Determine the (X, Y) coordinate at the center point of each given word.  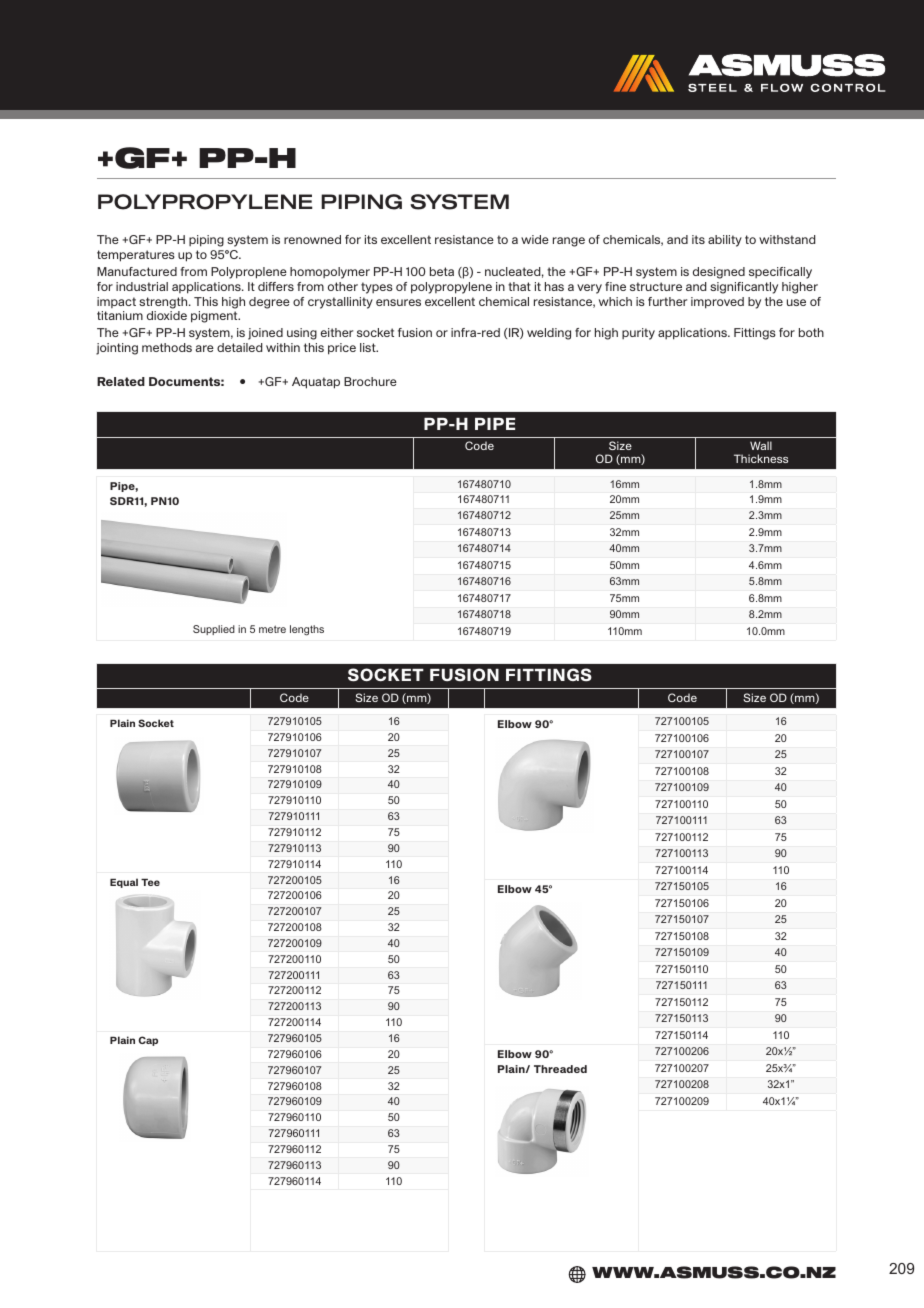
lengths (307, 630)
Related (121, 381)
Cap (148, 1041)
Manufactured (137, 271)
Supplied (214, 630)
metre (272, 629)
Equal (124, 883)
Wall (761, 445)
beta (442, 271)
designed (719, 273)
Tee (150, 882)
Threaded (560, 1069)
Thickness (761, 458)
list (369, 347)
